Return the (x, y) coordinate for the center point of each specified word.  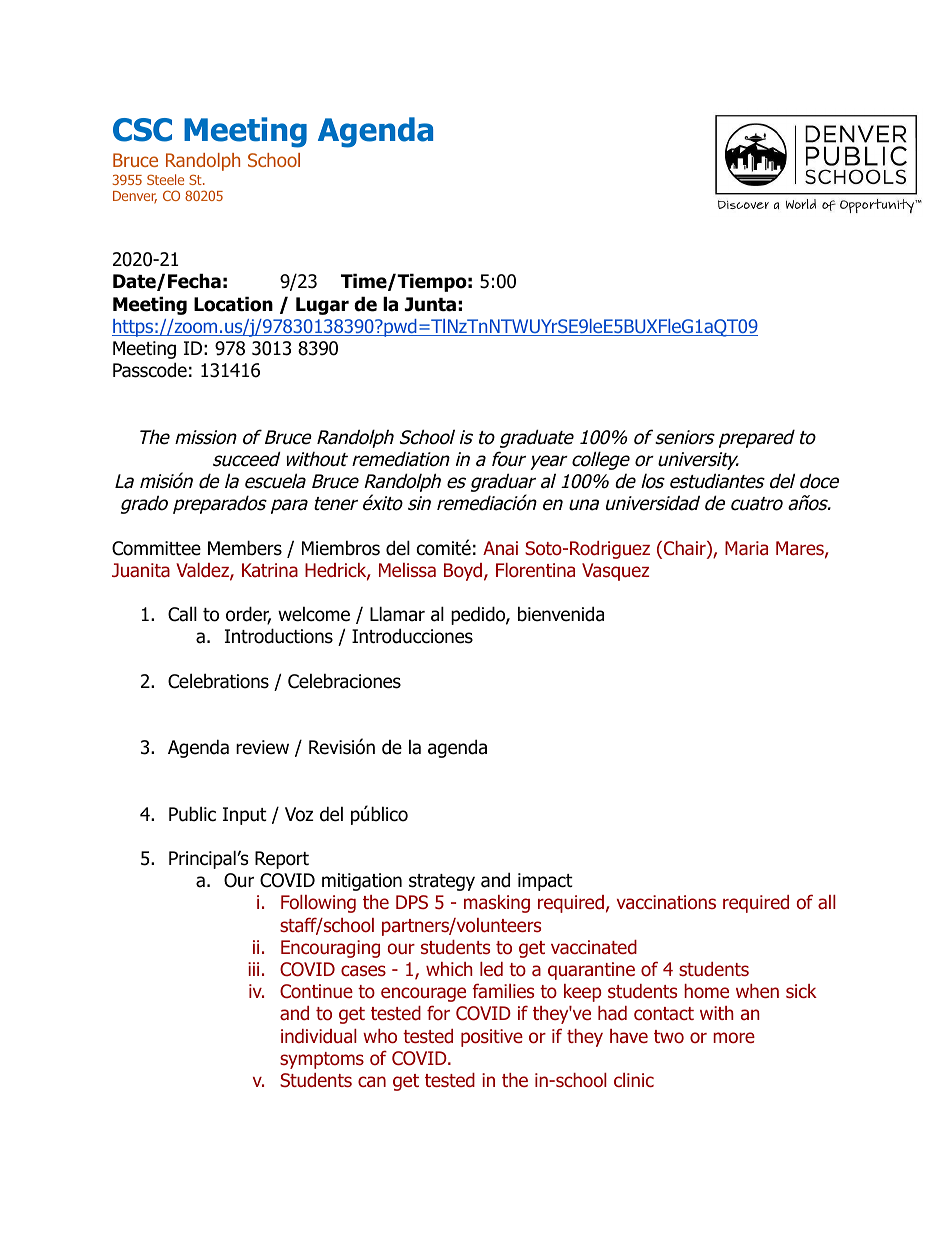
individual (319, 1036)
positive (492, 1038)
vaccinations (666, 902)
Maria (746, 548)
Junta (430, 304)
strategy (442, 882)
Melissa (407, 570)
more (734, 1038)
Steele (165, 179)
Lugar (322, 306)
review (262, 747)
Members (245, 548)
